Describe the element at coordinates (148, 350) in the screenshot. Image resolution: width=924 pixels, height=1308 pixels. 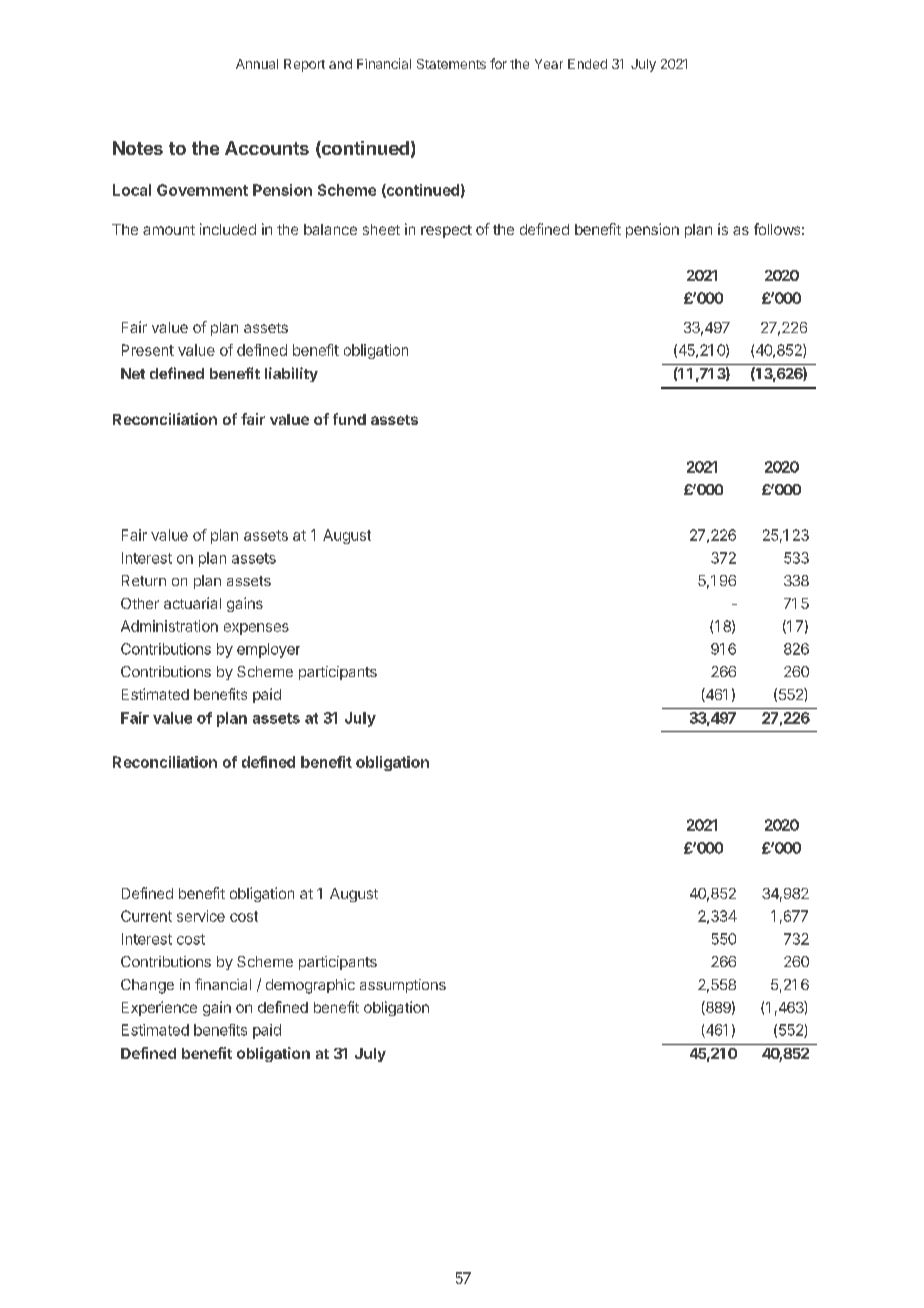
I see `Present` at that location.
